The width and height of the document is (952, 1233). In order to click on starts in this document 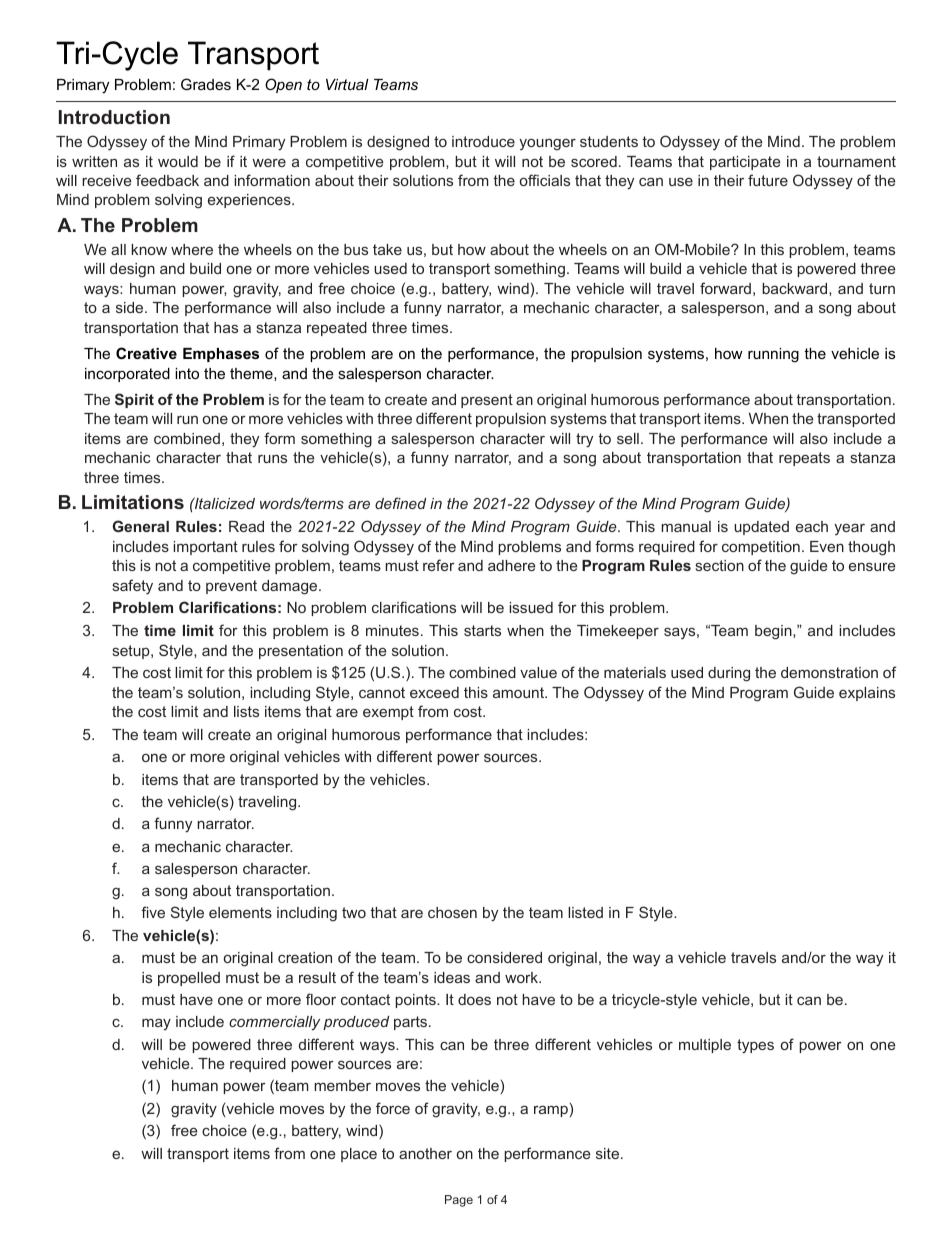, I will do `click(482, 630)`.
